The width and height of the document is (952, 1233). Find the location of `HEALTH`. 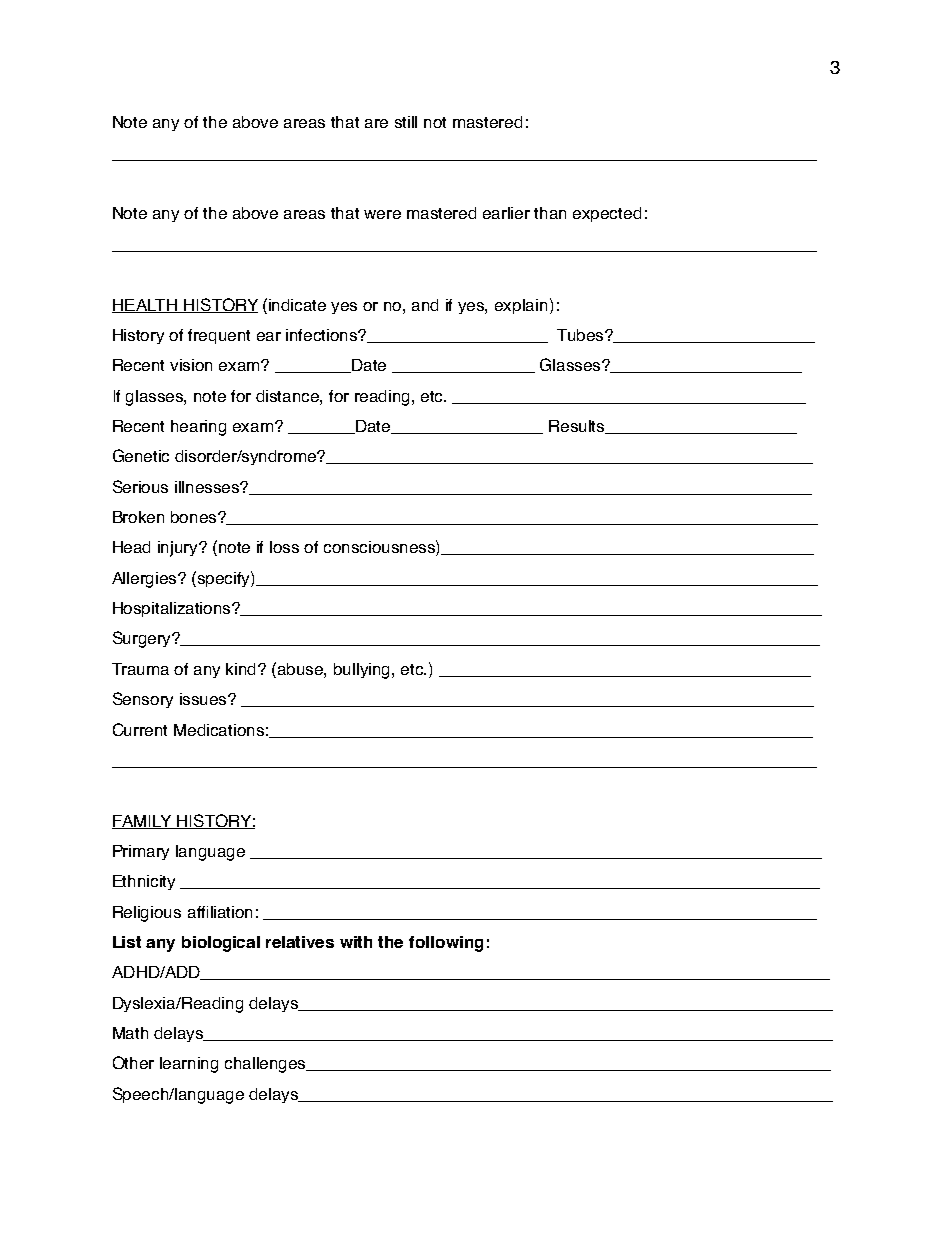

HEALTH is located at coordinates (145, 306).
